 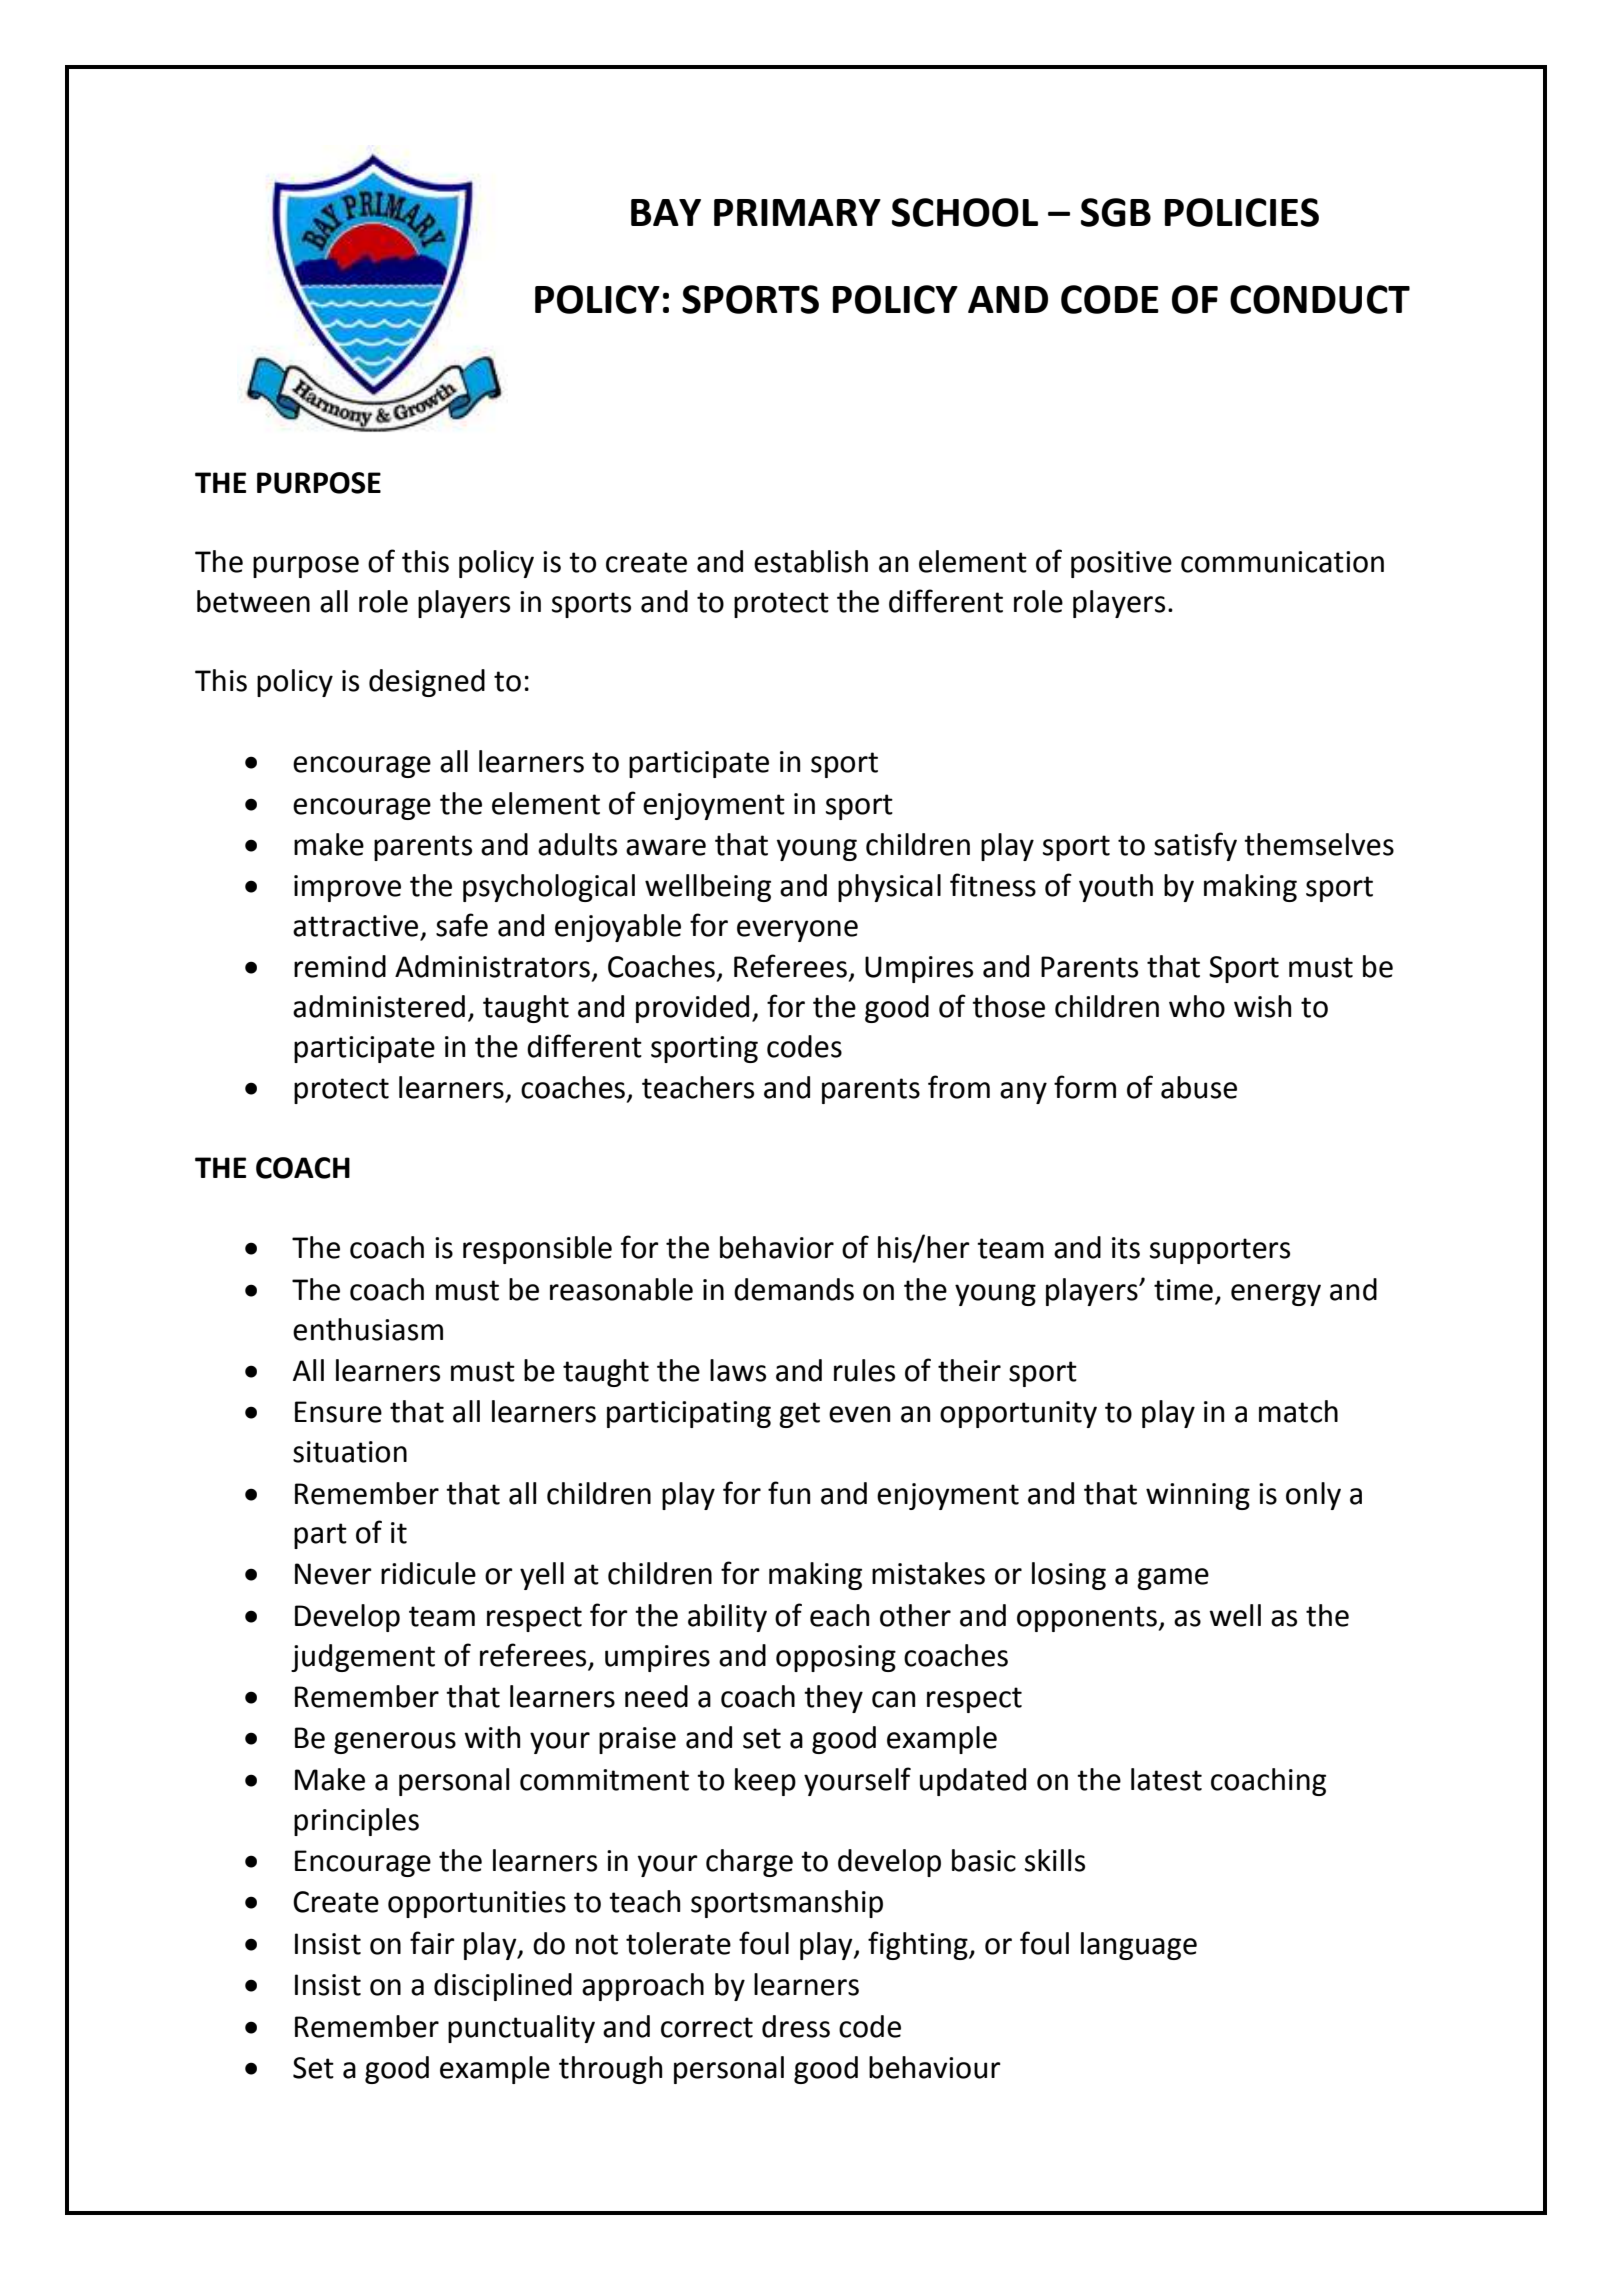 What do you see at coordinates (1242, 212) in the screenshot?
I see `POLICIES` at bounding box center [1242, 212].
